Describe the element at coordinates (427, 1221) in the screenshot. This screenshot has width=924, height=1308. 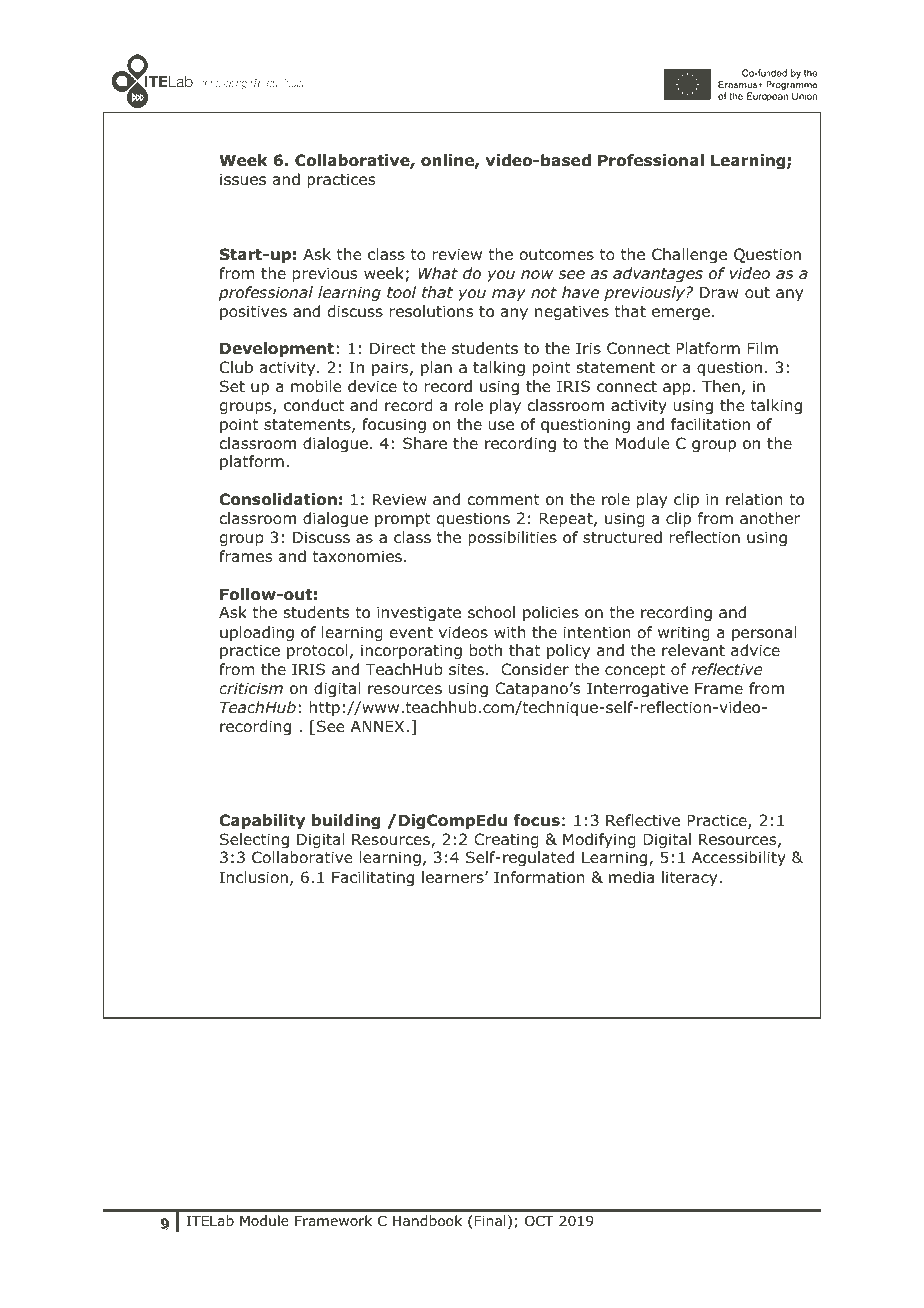
I see `Handbook` at that location.
